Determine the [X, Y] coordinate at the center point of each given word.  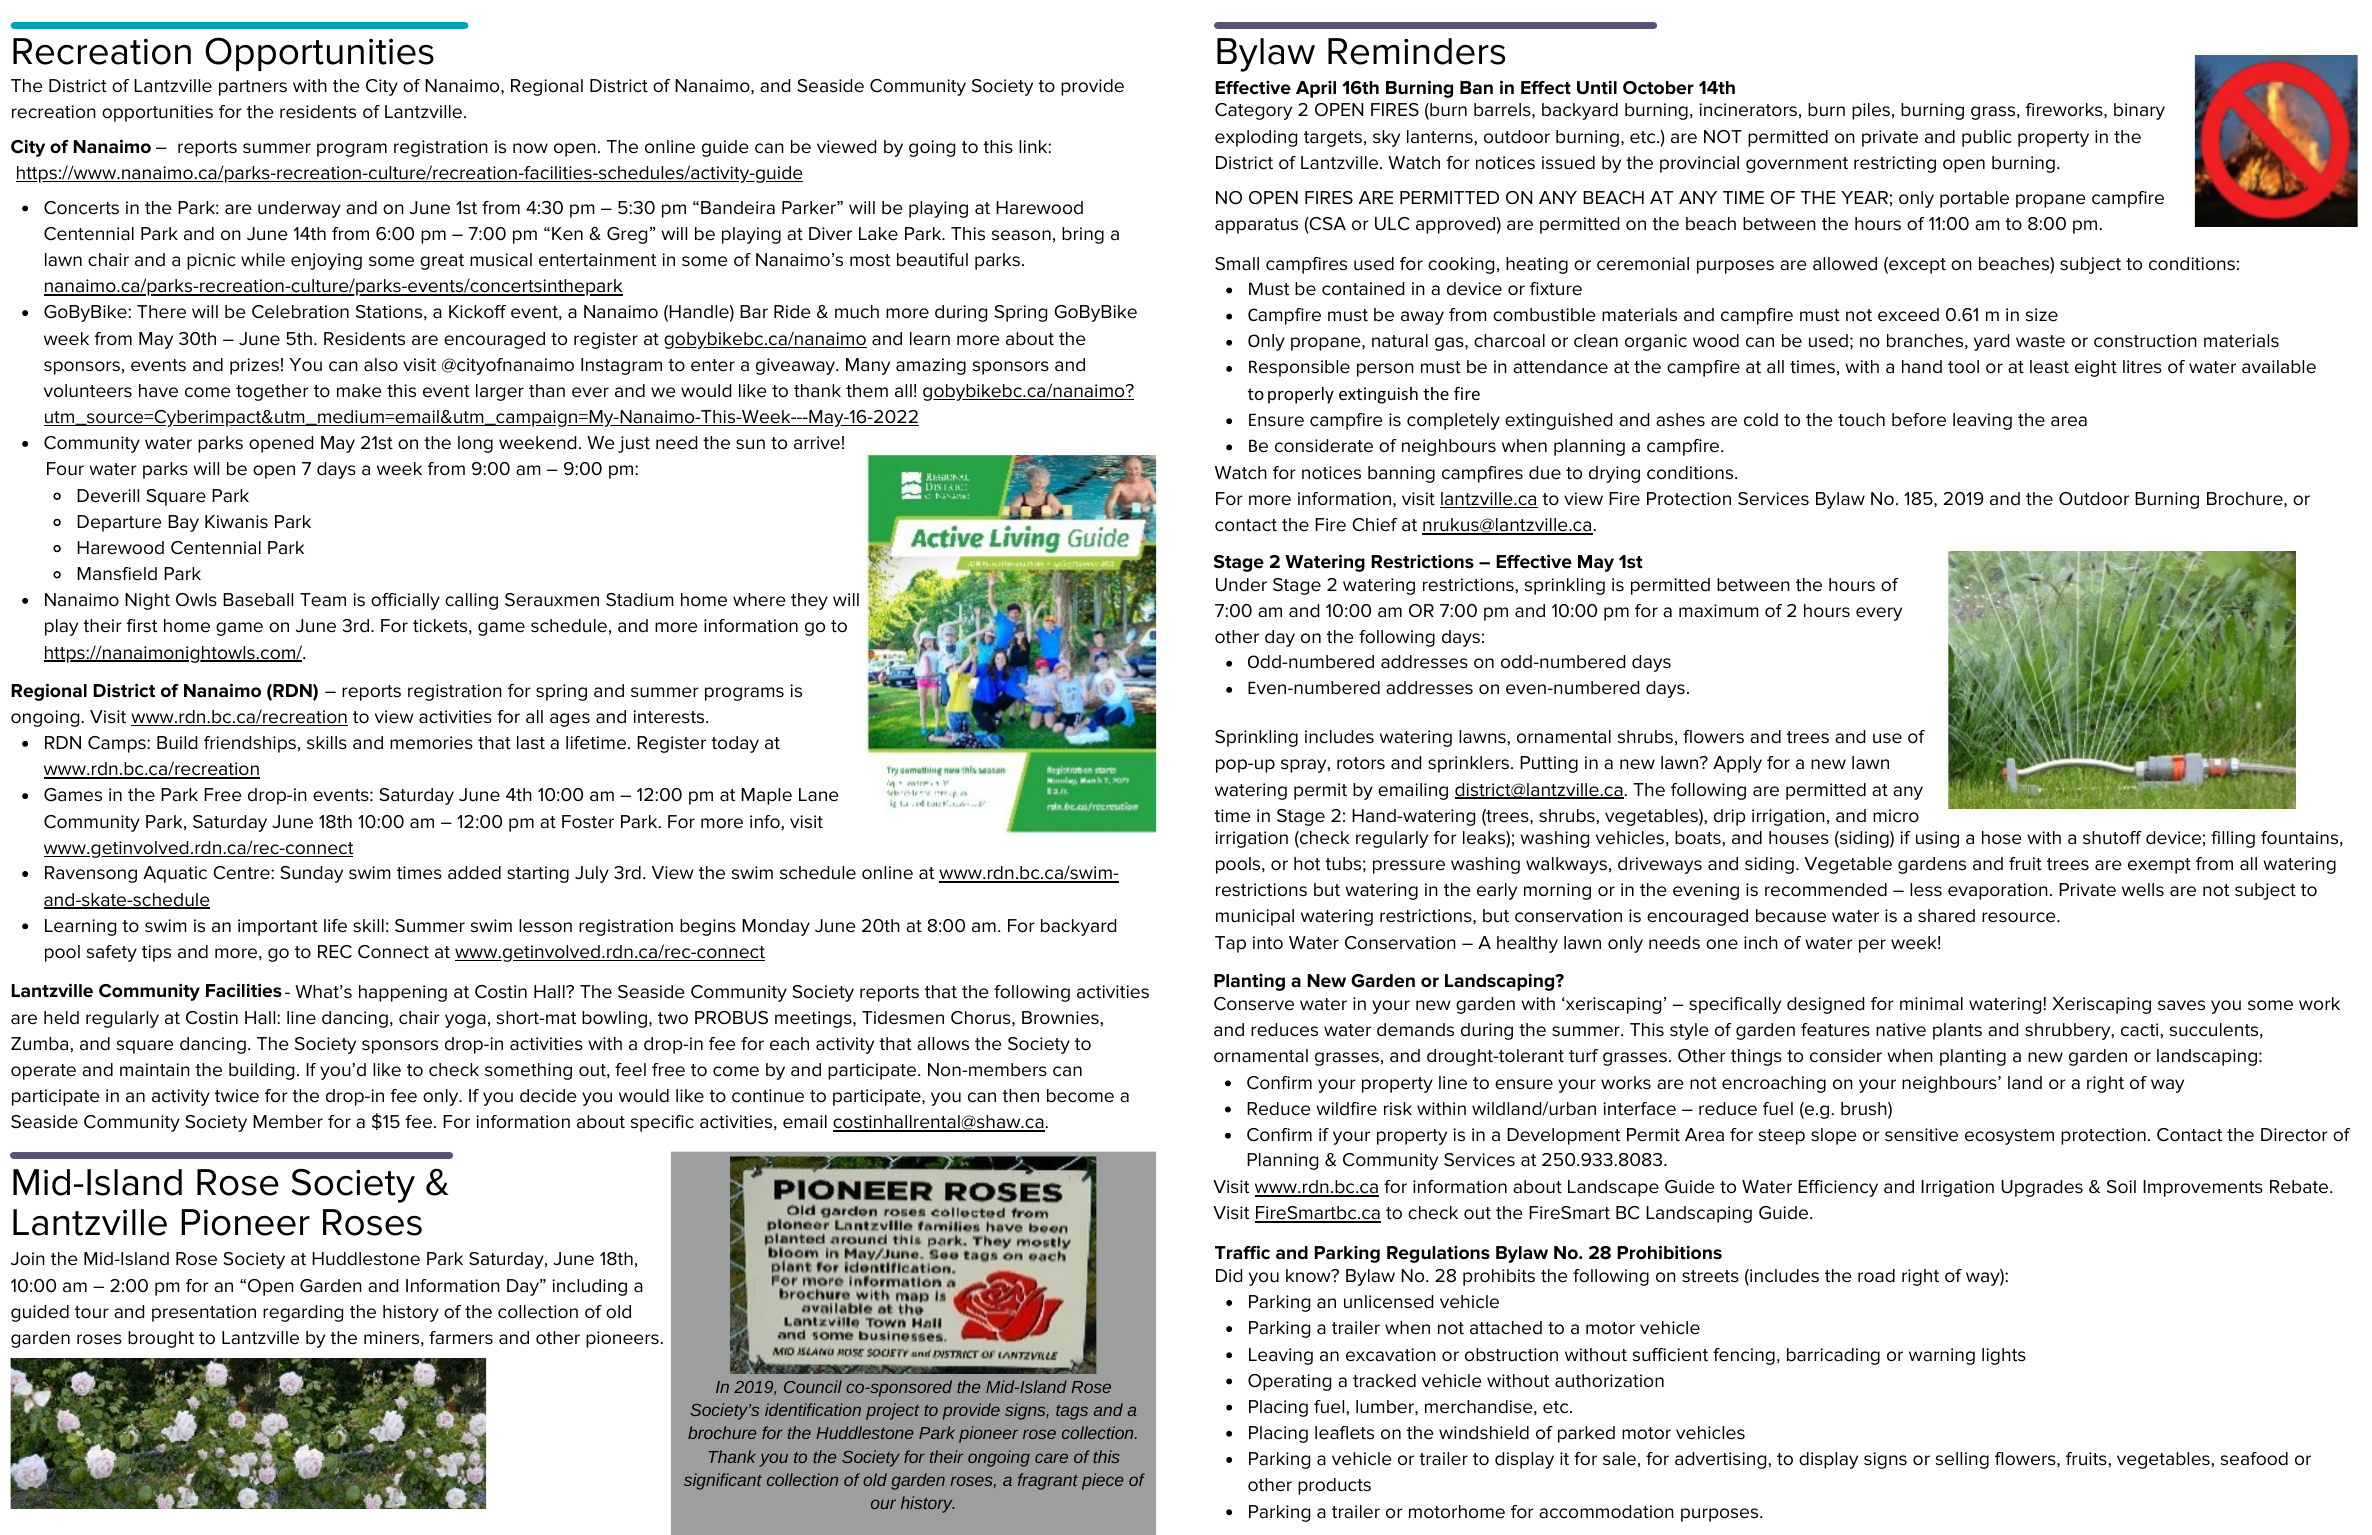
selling [1962, 1460]
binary [2139, 111]
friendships [250, 744]
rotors [1361, 763]
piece [1102, 1481]
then [1020, 1096]
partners [253, 88]
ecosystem [2009, 1137]
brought [161, 1339]
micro [1896, 816]
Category [1253, 111]
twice [237, 1096]
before [1919, 420]
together [272, 392]
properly [1301, 395]
